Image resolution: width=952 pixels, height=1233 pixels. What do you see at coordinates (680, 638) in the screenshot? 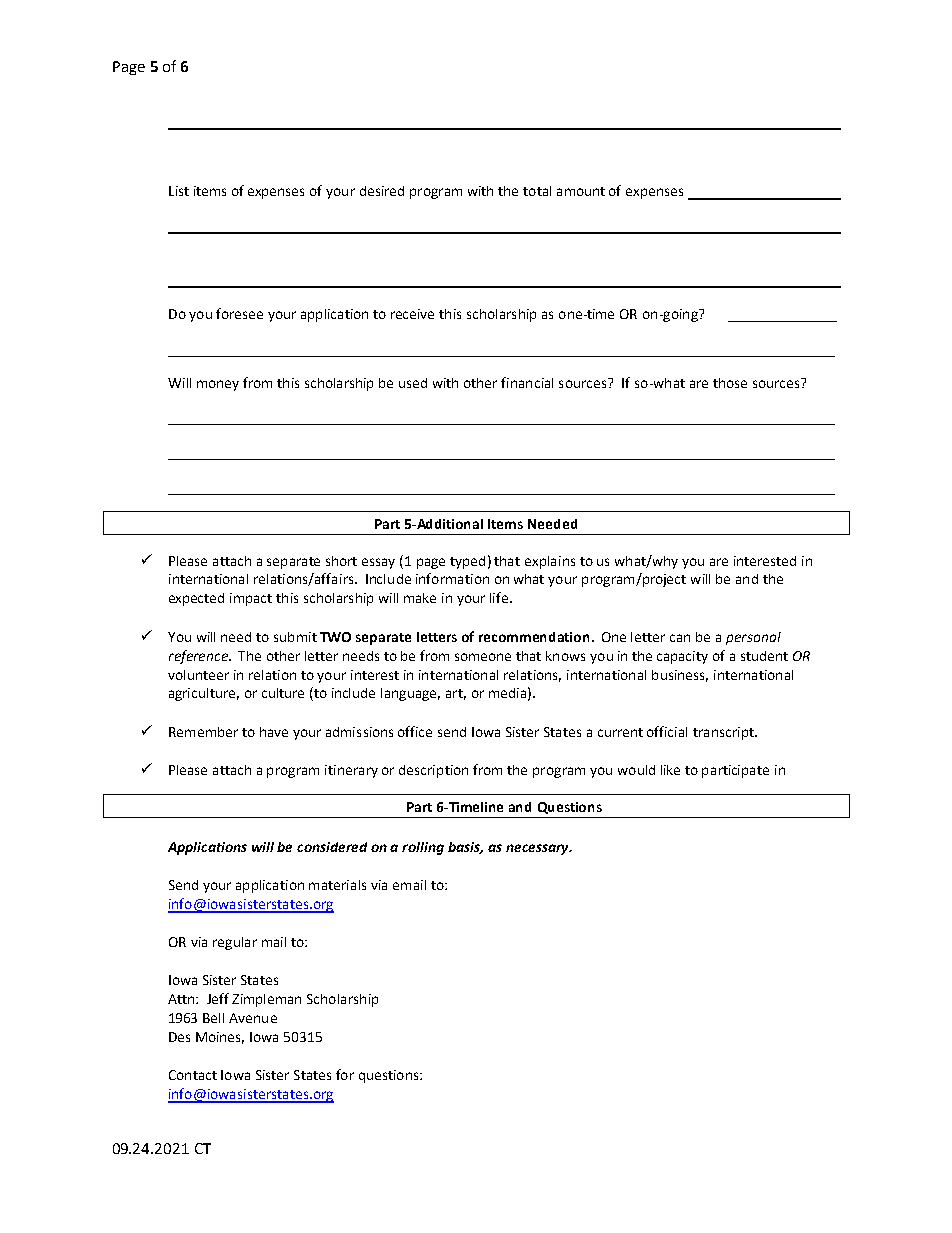
I see `can` at bounding box center [680, 638].
